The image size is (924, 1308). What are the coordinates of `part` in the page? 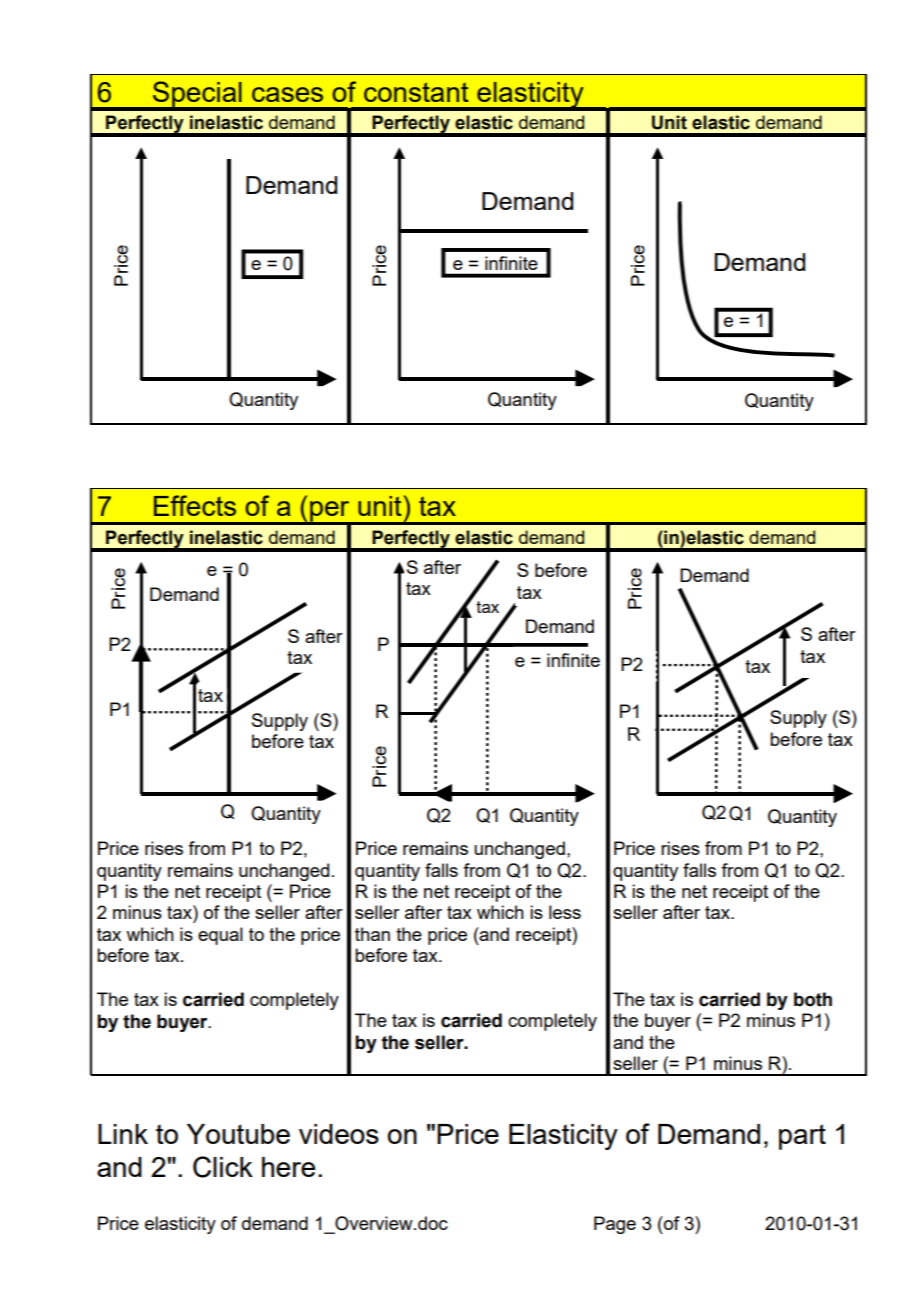 It's located at (802, 1137).
